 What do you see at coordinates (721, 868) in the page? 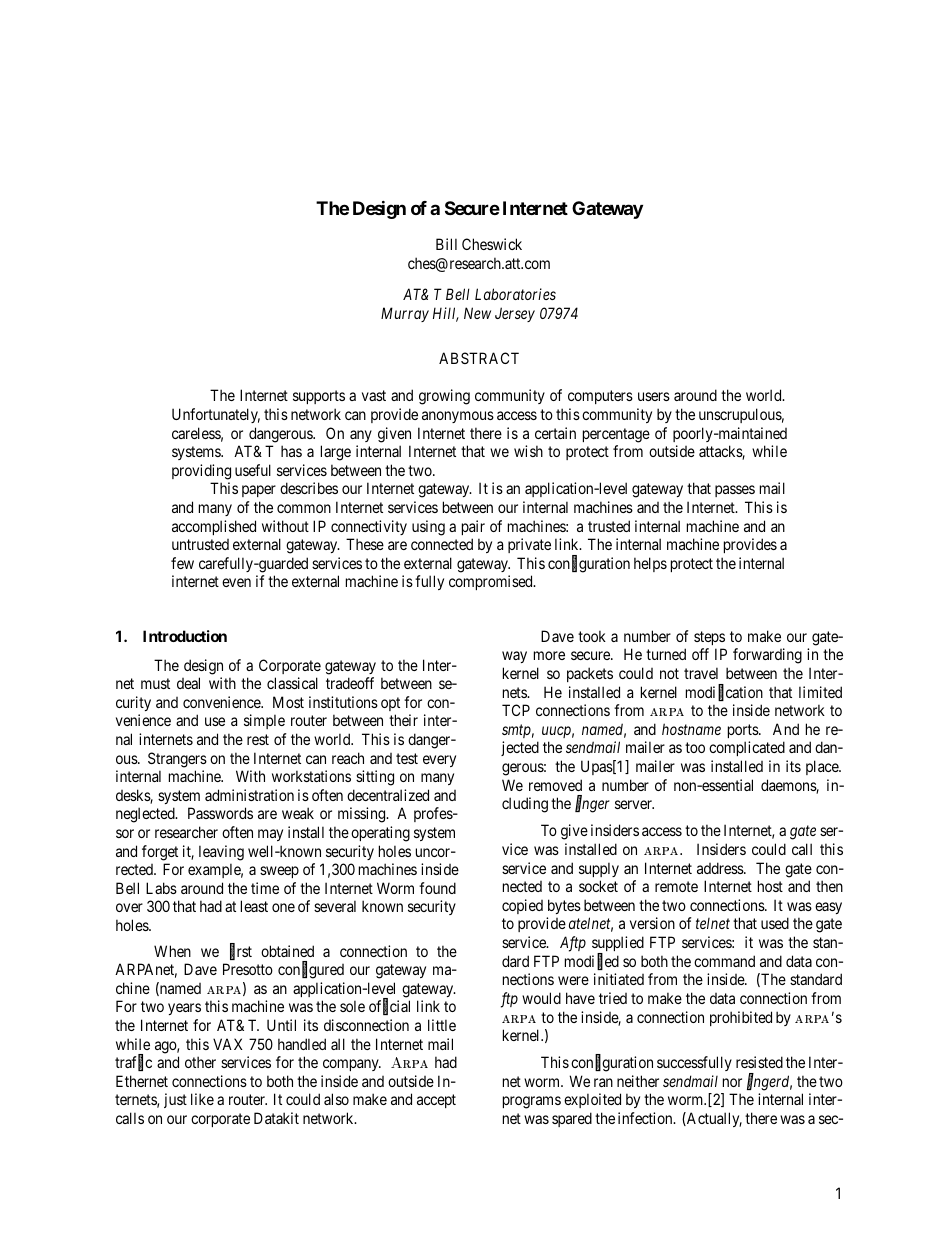
I see `address` at bounding box center [721, 868].
